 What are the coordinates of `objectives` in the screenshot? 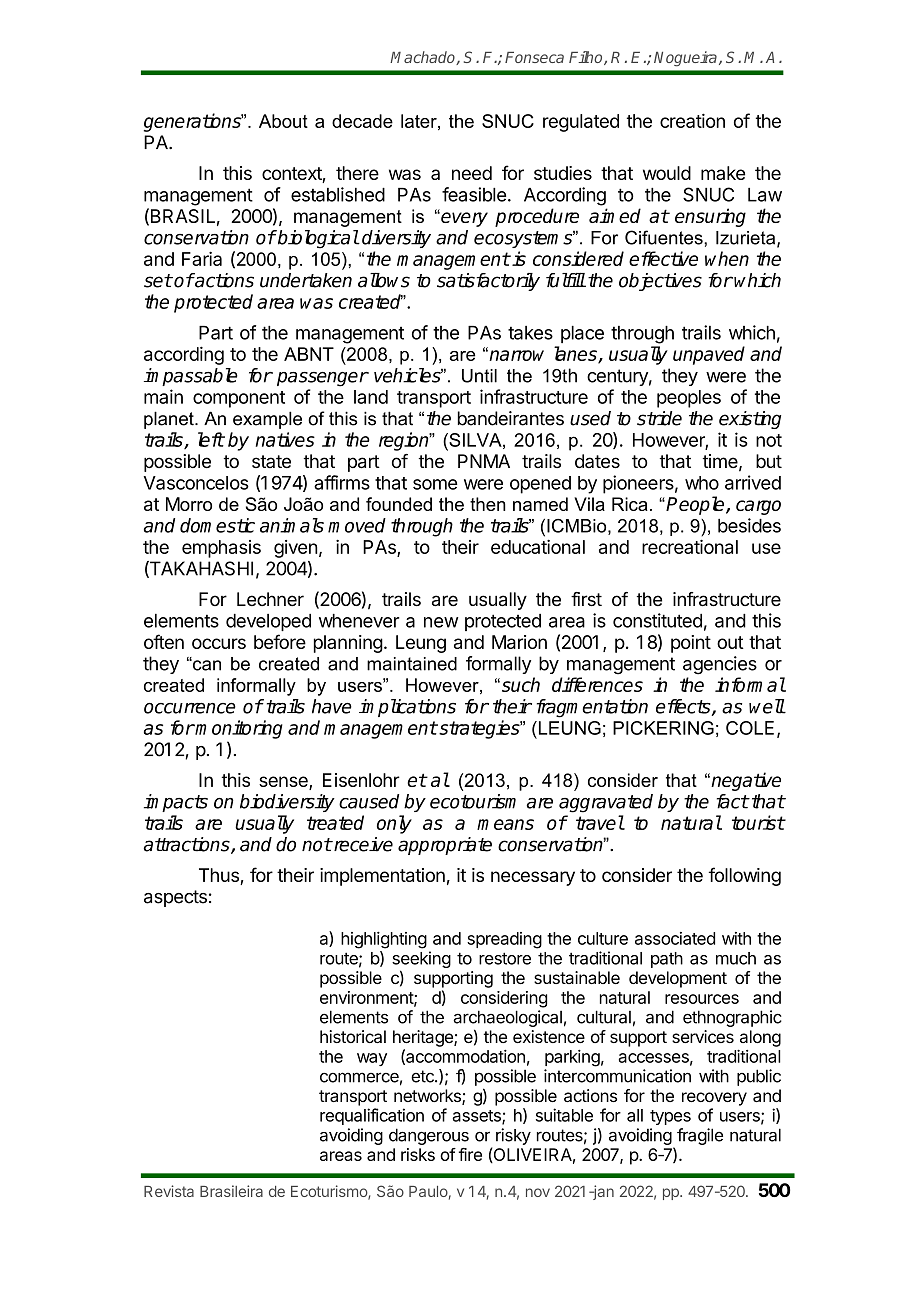 It's located at (660, 282).
